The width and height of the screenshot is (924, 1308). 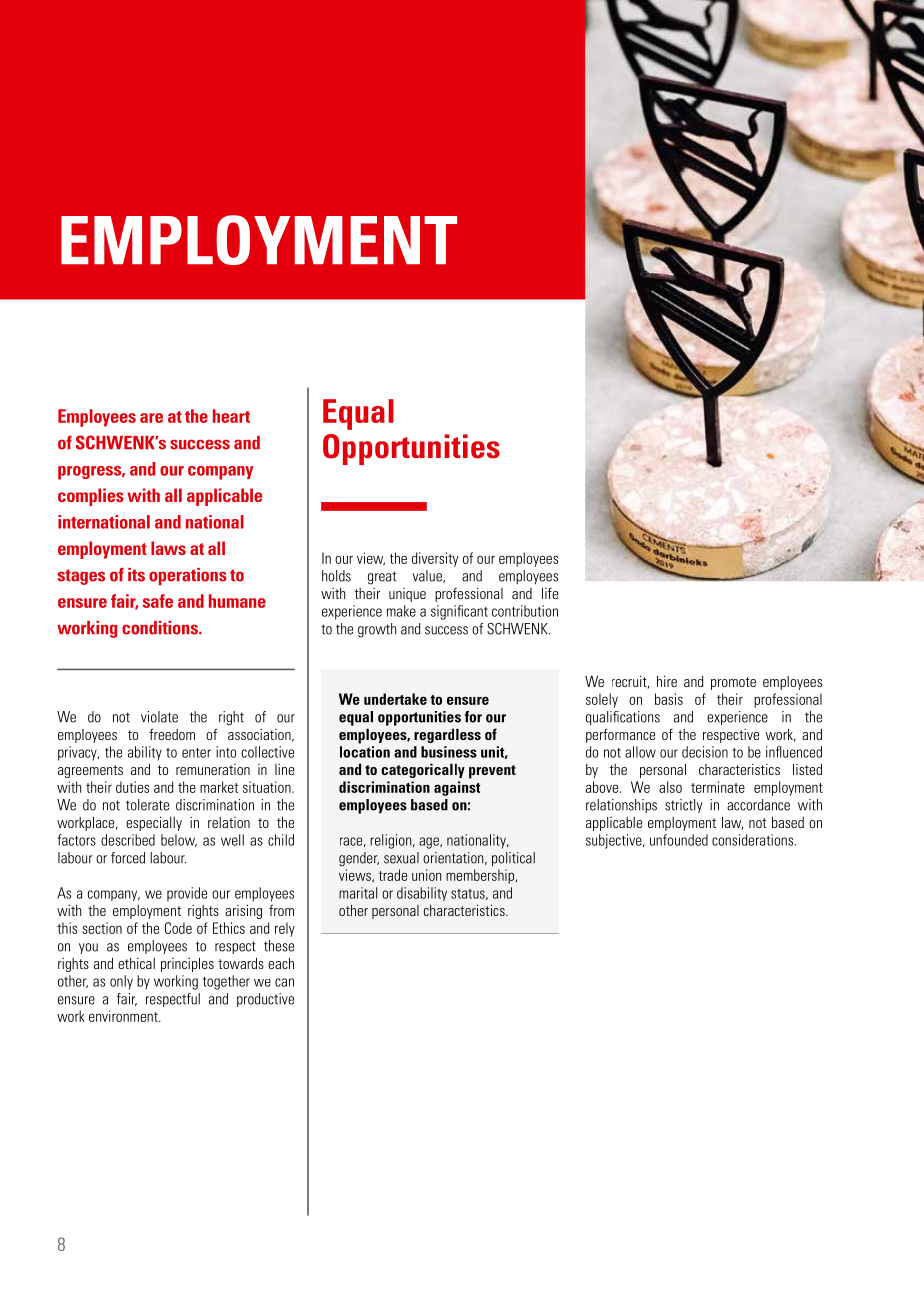 What do you see at coordinates (401, 858) in the screenshot?
I see `sexual` at bounding box center [401, 858].
